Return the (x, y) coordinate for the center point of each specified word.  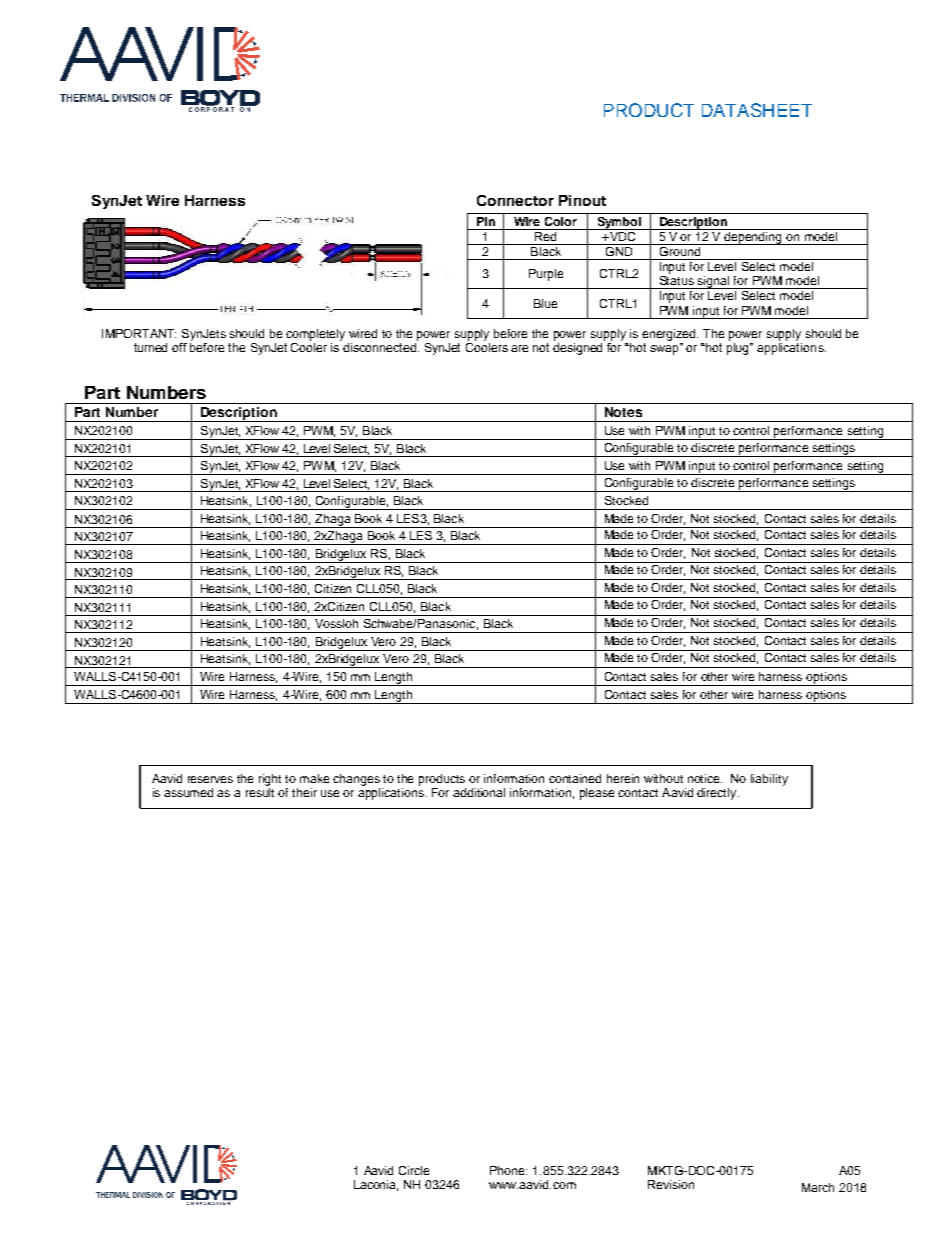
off (179, 347)
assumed (188, 792)
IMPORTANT (139, 333)
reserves (210, 779)
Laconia (376, 1185)
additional (479, 792)
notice (705, 778)
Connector (515, 200)
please (597, 794)
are (519, 348)
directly (718, 794)
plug (739, 347)
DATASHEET (757, 110)
